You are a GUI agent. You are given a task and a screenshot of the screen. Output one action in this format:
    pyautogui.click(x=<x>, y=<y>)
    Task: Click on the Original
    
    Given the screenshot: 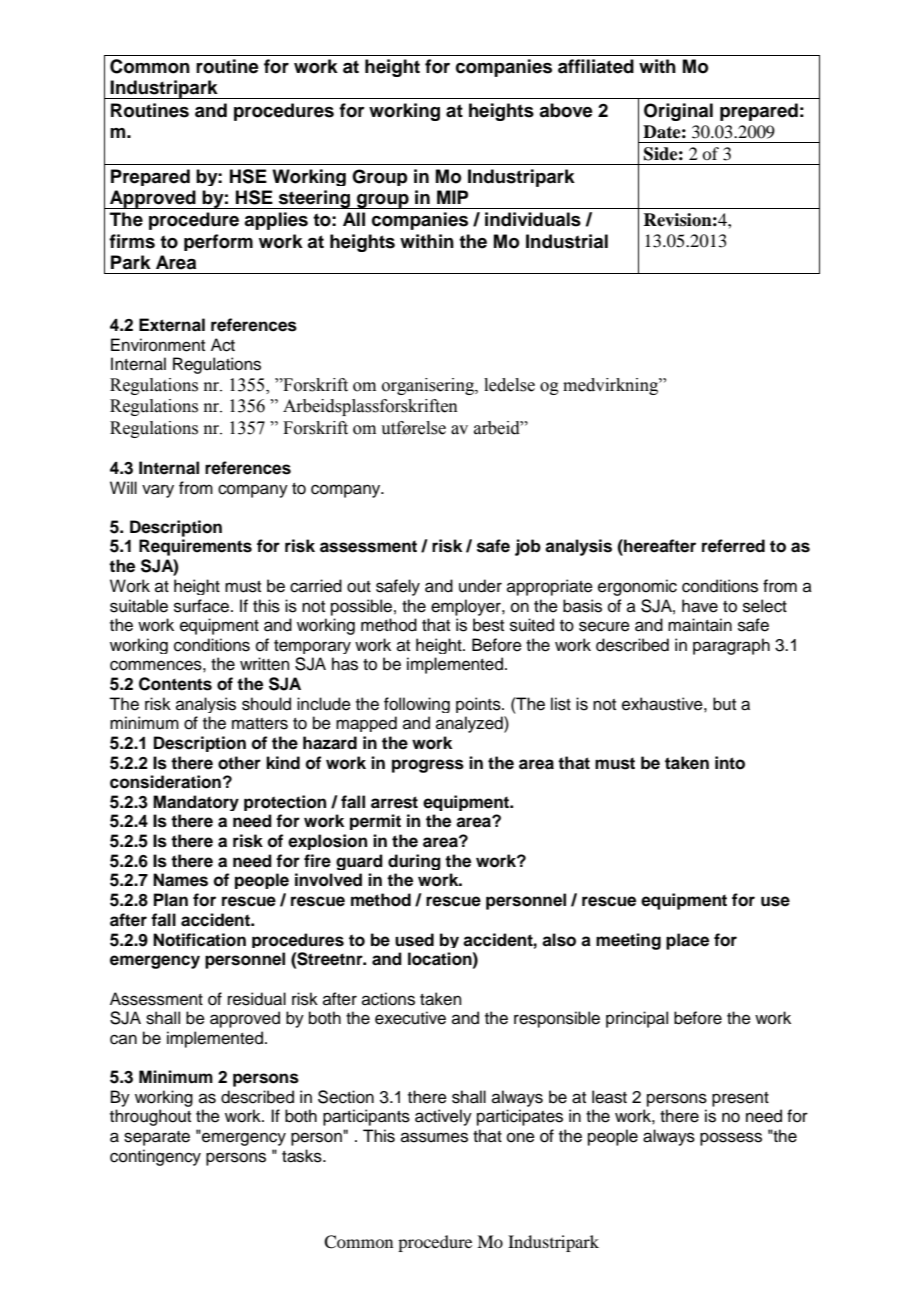 What is the action you would take?
    pyautogui.click(x=678, y=112)
